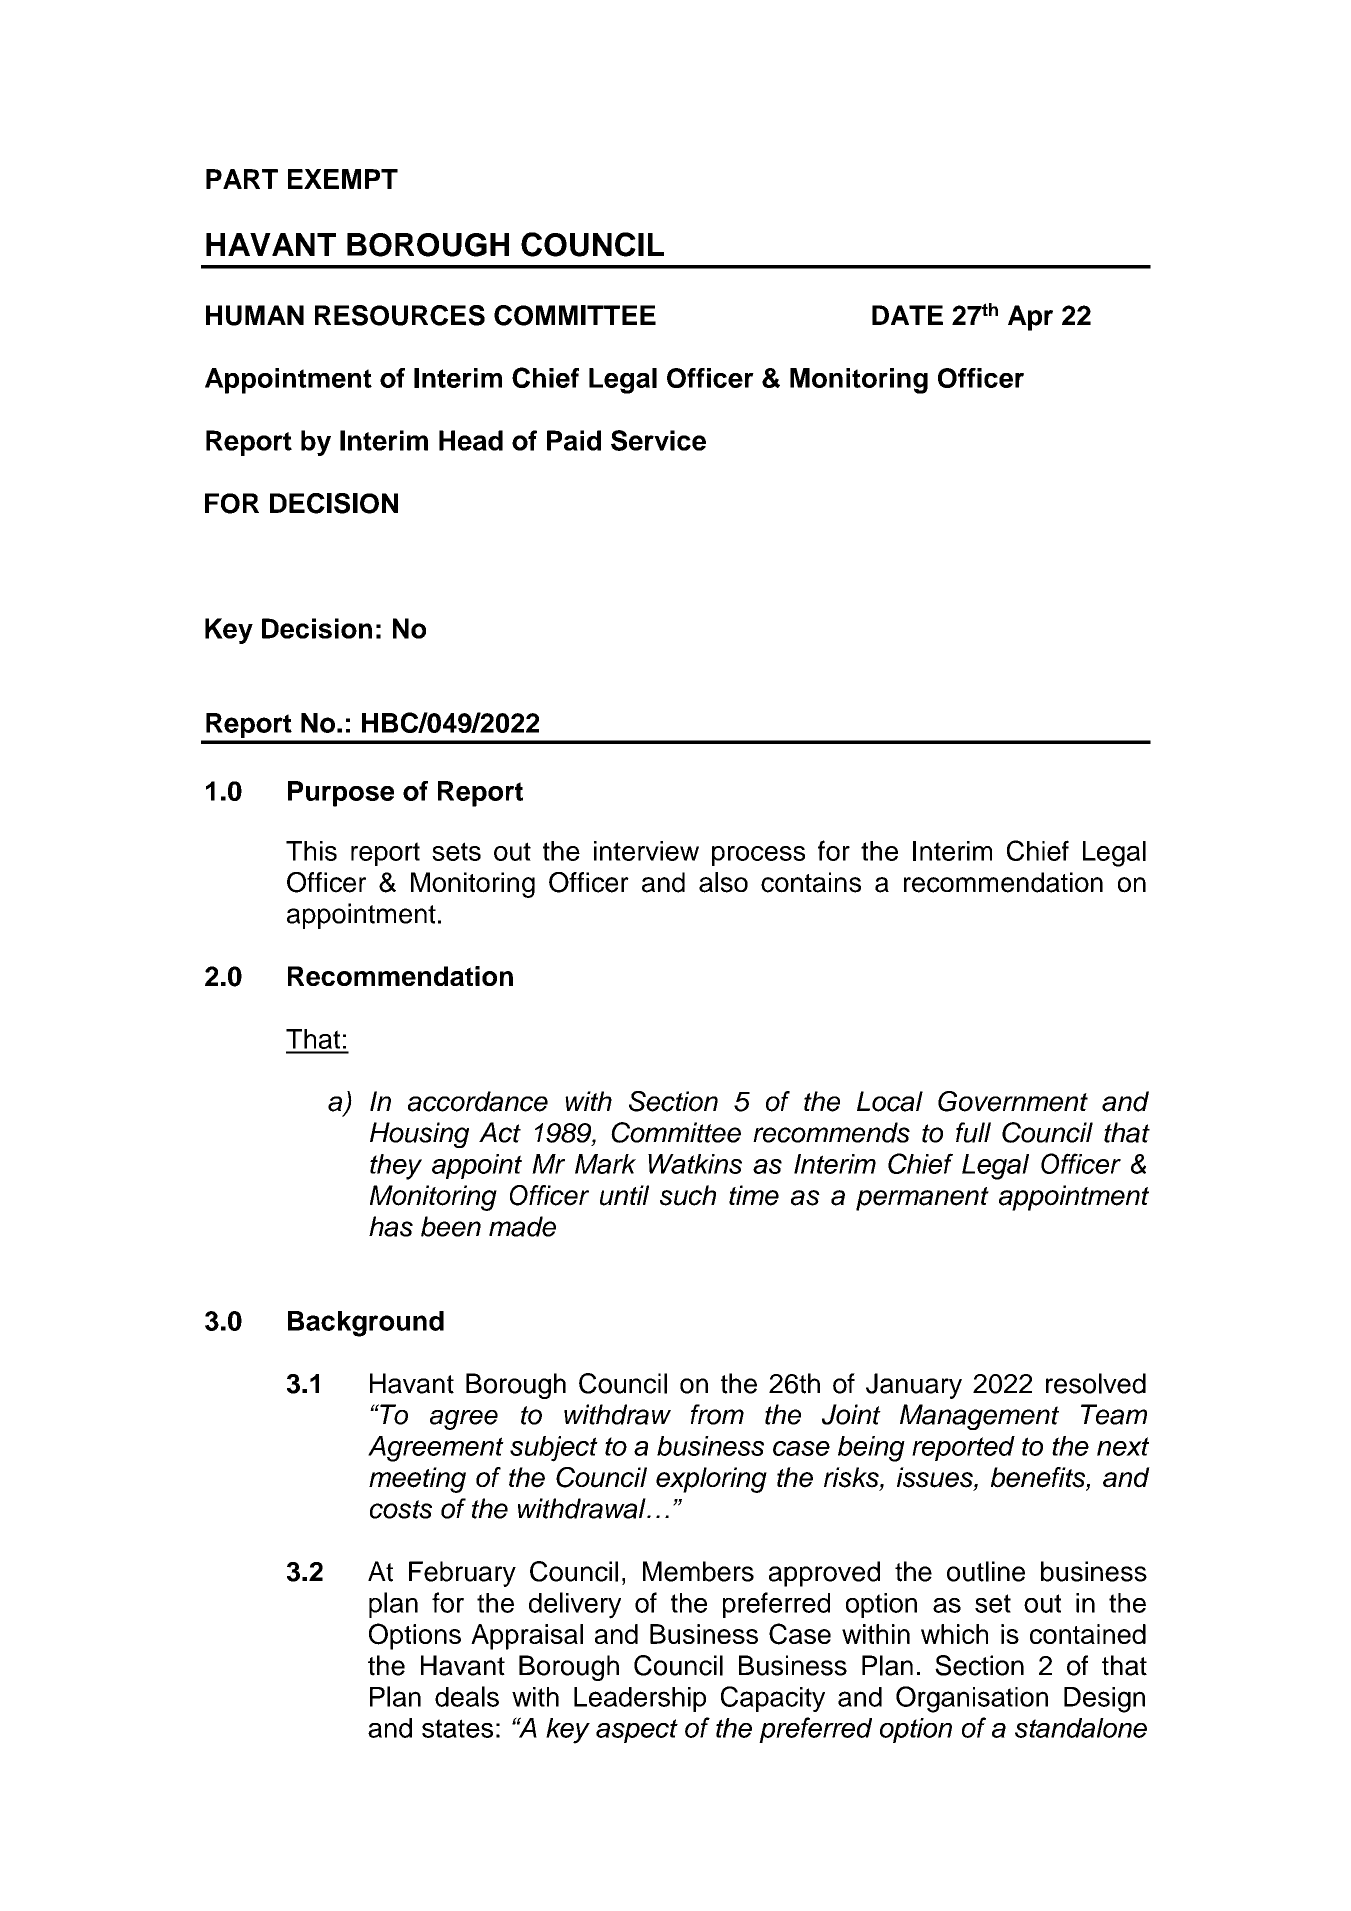 Image resolution: width=1351 pixels, height=1911 pixels. I want to click on Background, so click(366, 1324).
